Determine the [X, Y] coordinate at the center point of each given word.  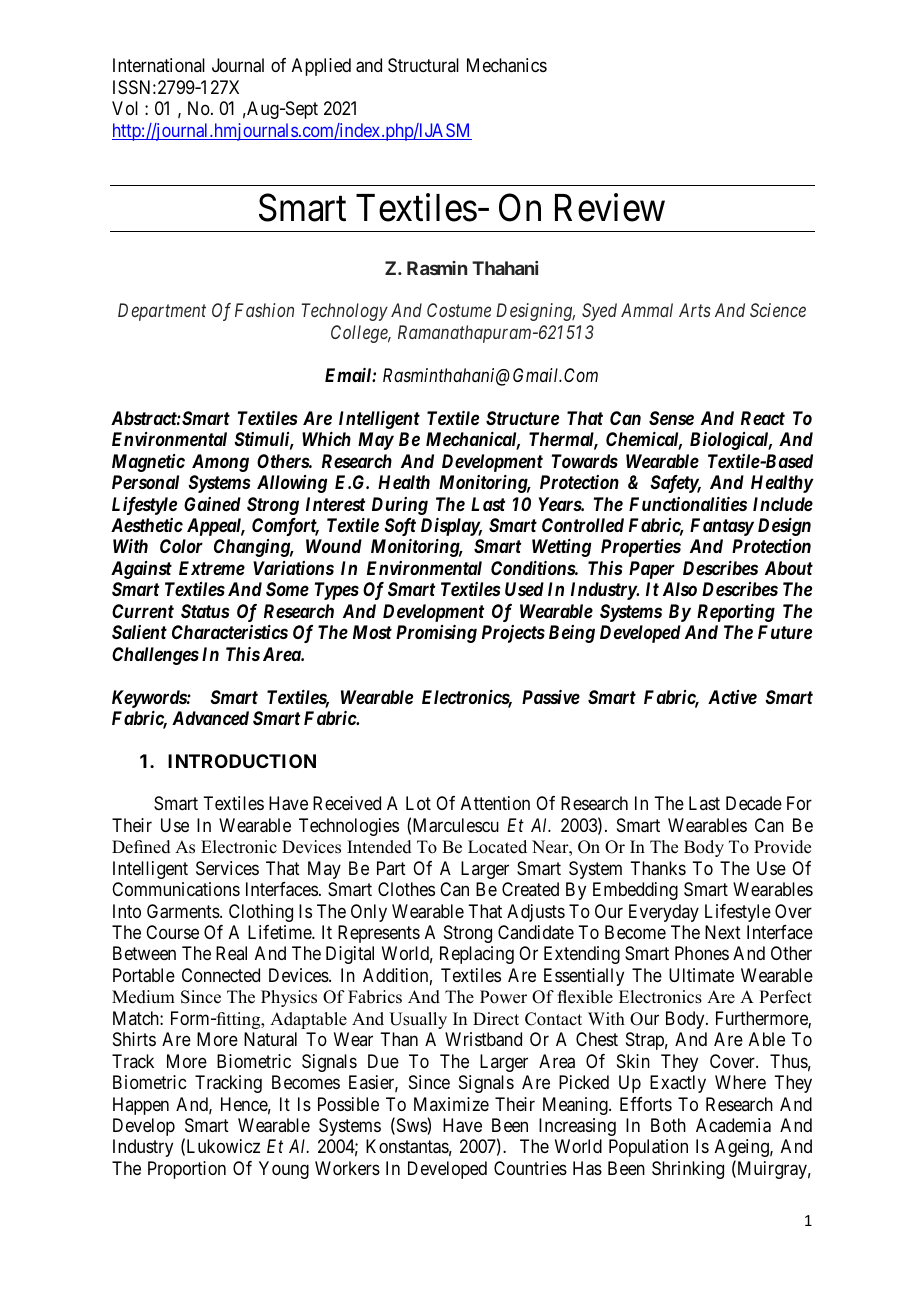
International [159, 65]
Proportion [187, 1170]
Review [610, 207]
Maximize [451, 1104]
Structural [423, 65]
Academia [733, 1125]
